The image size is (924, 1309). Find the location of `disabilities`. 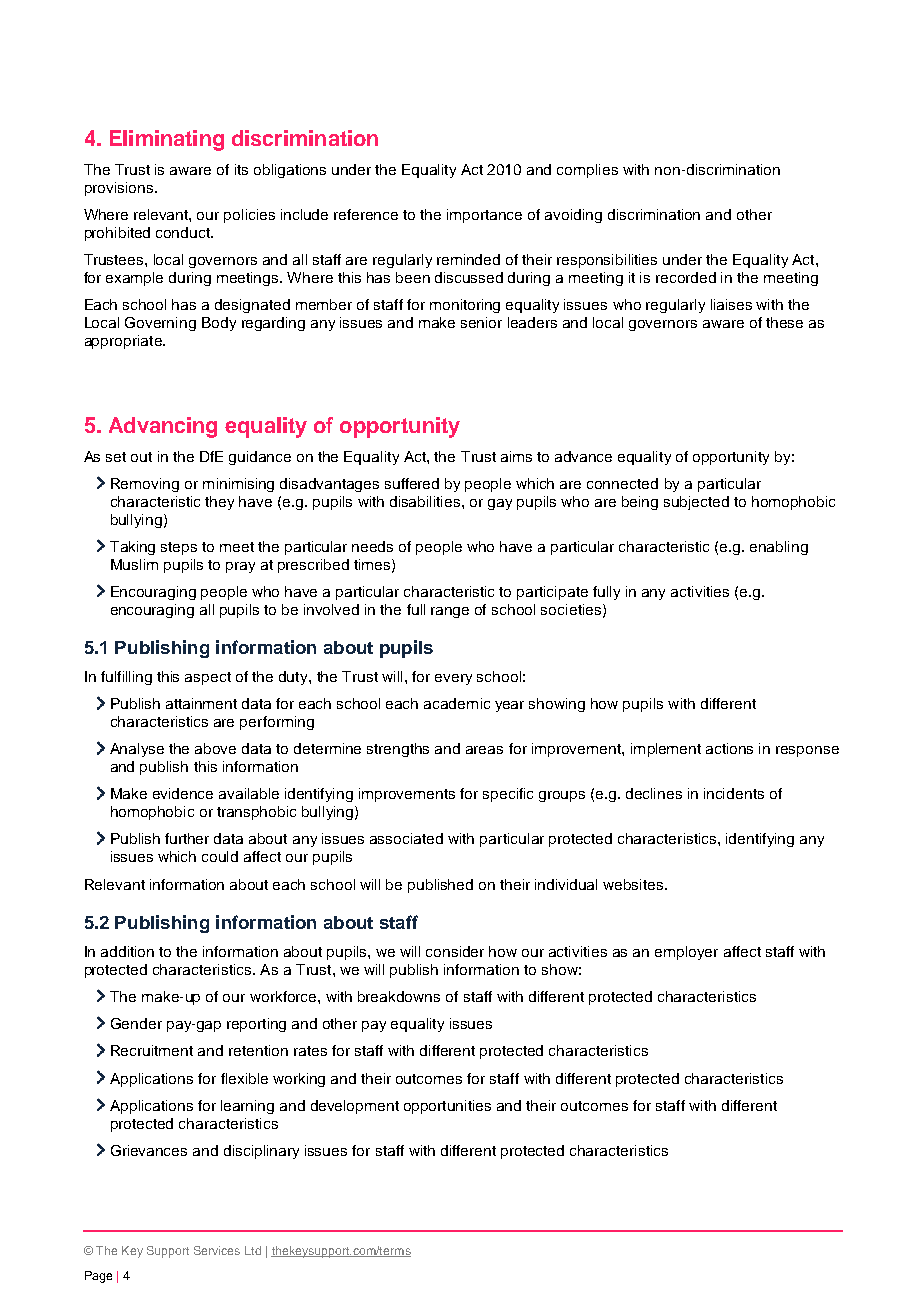

disabilities is located at coordinates (426, 501).
